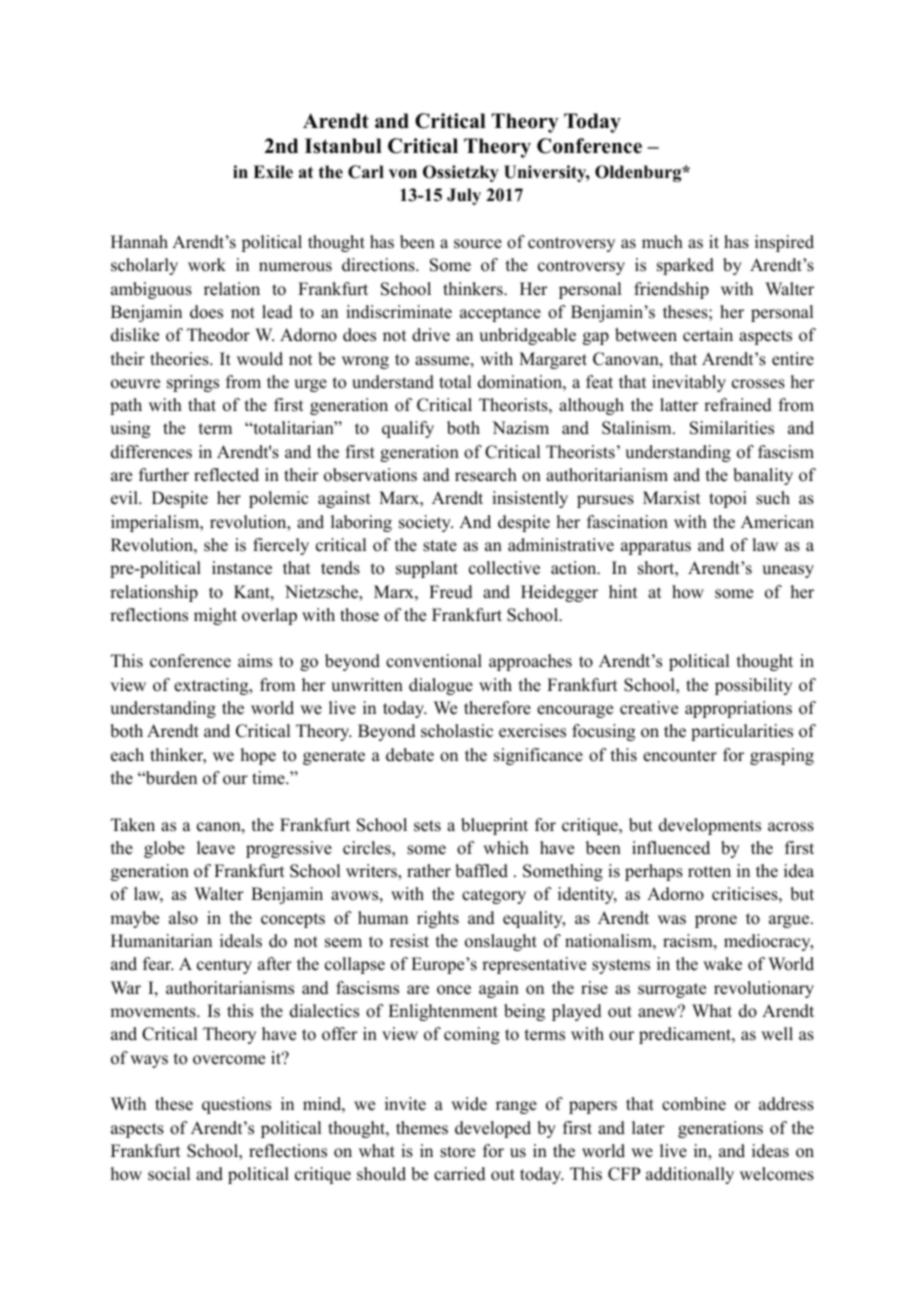  I want to click on Exile, so click(273, 172).
